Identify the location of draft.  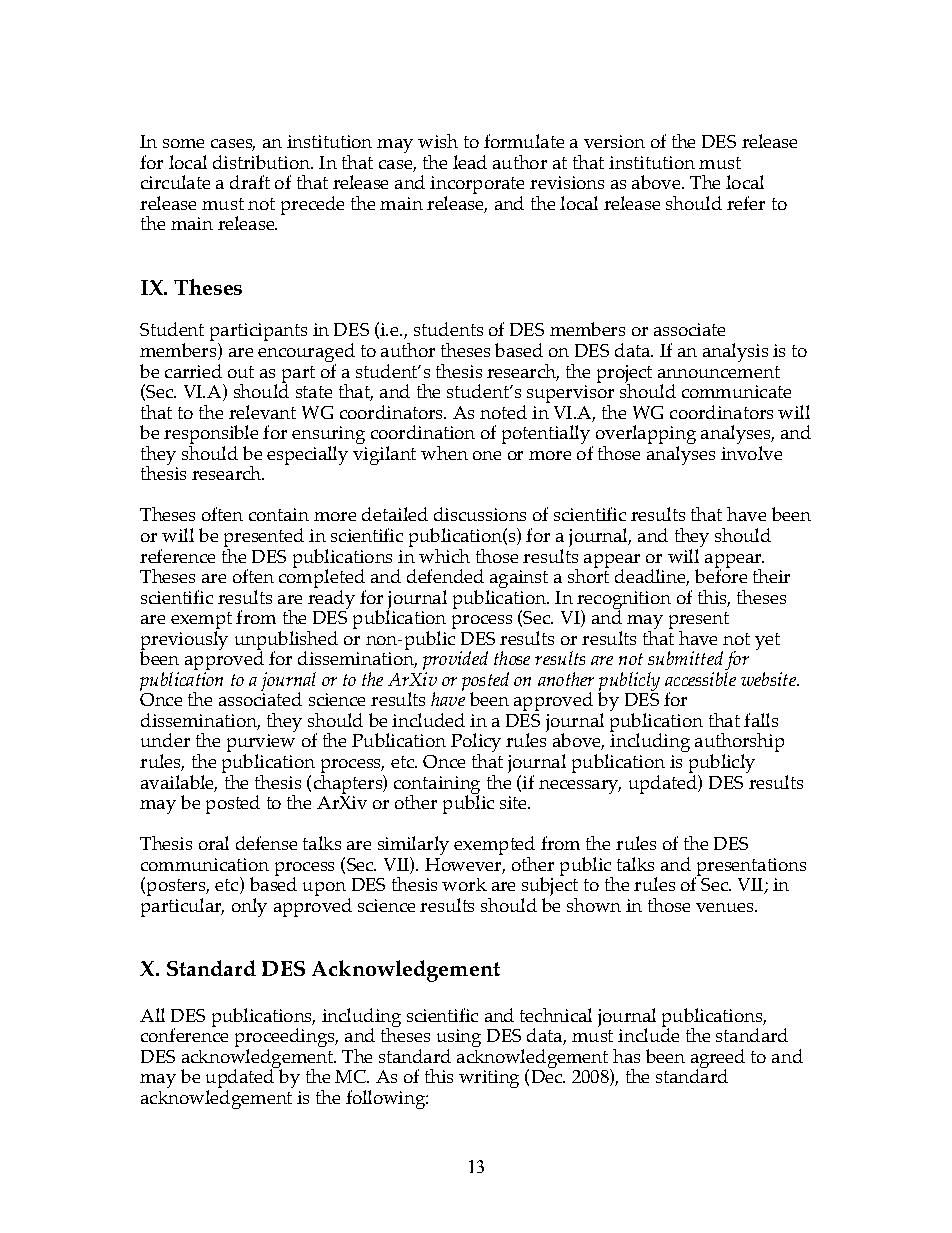
(250, 182).
